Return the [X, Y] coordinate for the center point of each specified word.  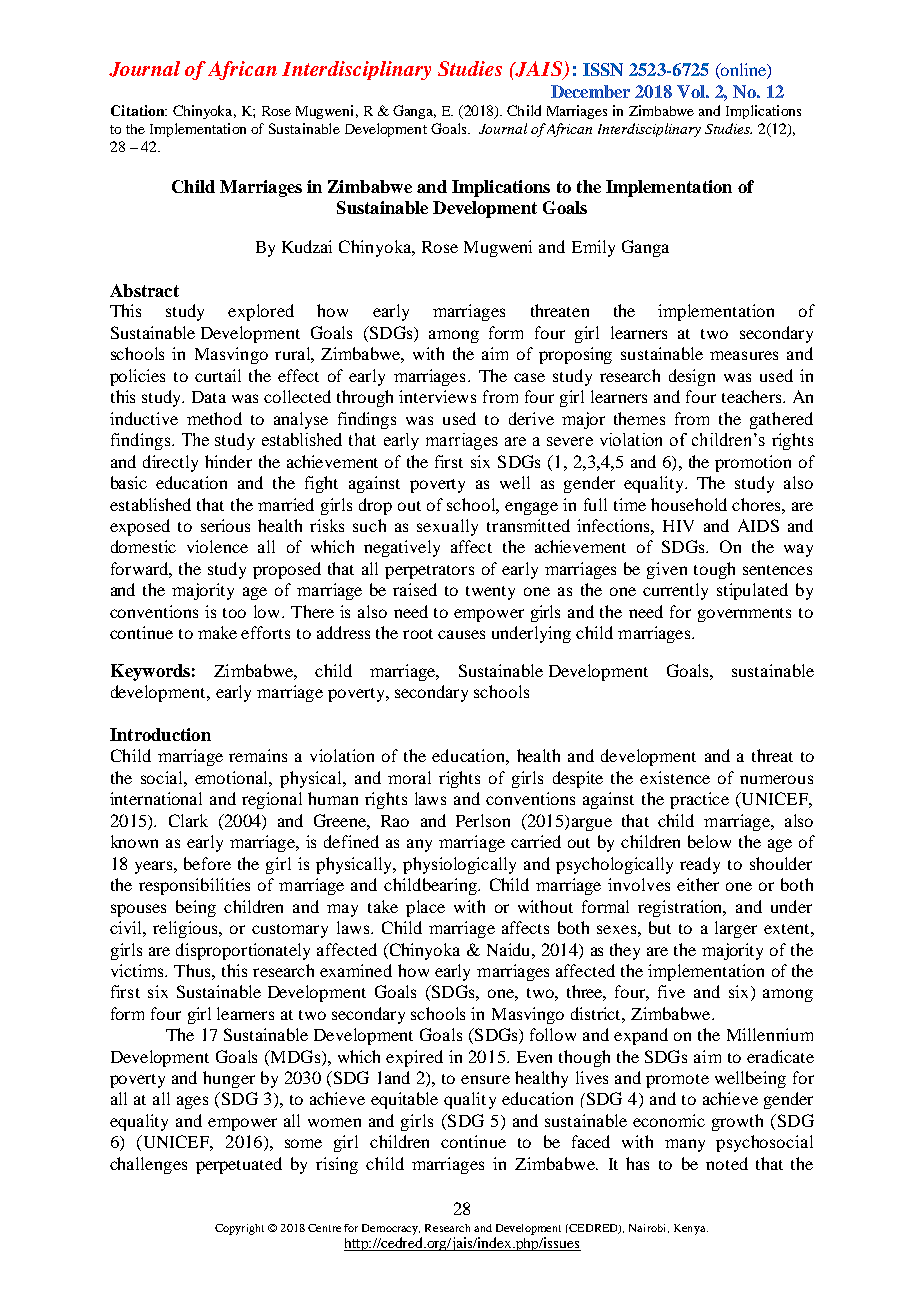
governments [744, 615]
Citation [139, 110]
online [743, 71]
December [590, 91]
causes [461, 634]
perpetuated [239, 1165]
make [217, 632]
